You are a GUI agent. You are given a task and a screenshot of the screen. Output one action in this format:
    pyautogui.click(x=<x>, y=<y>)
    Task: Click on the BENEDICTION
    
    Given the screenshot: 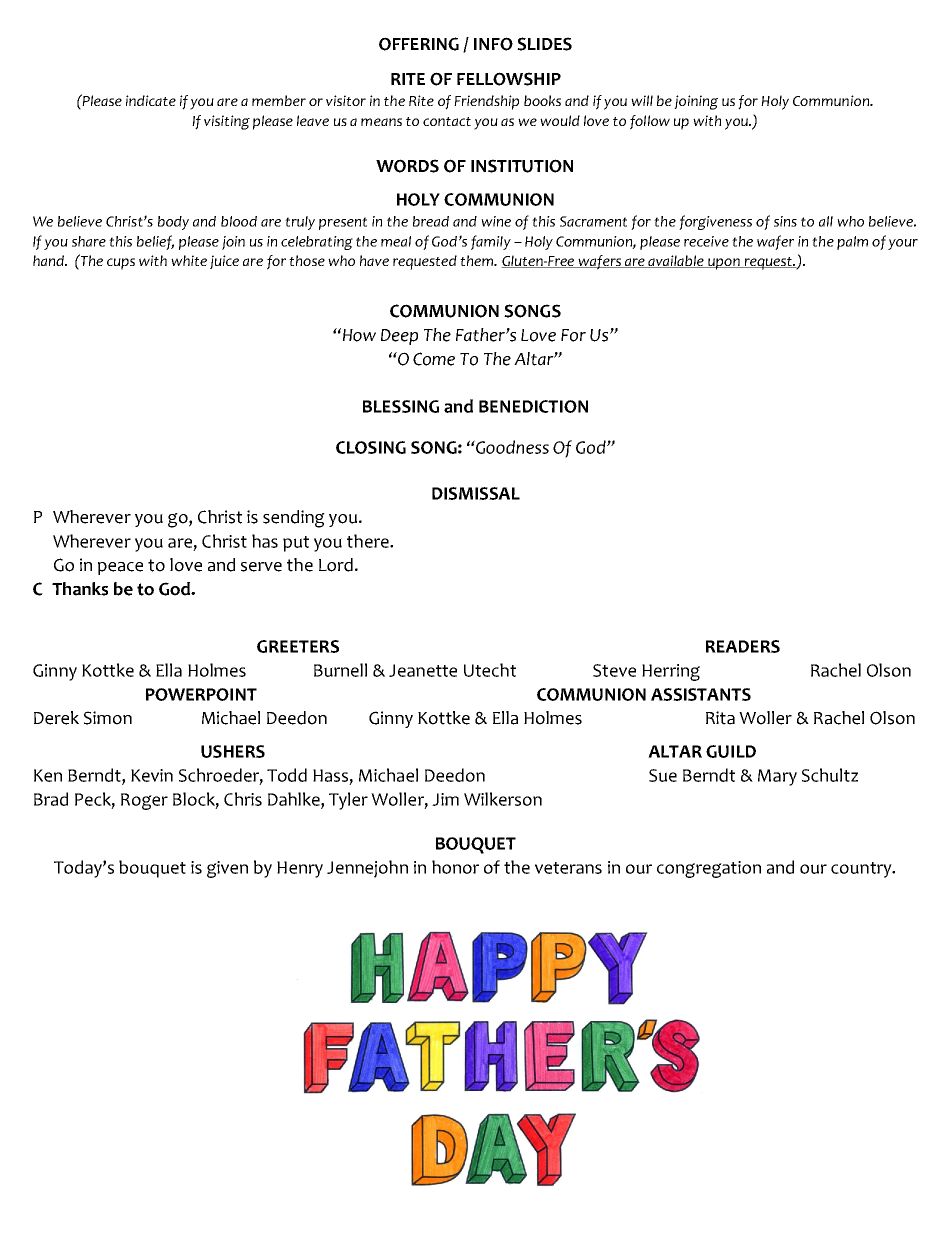 What is the action you would take?
    pyautogui.click(x=533, y=406)
